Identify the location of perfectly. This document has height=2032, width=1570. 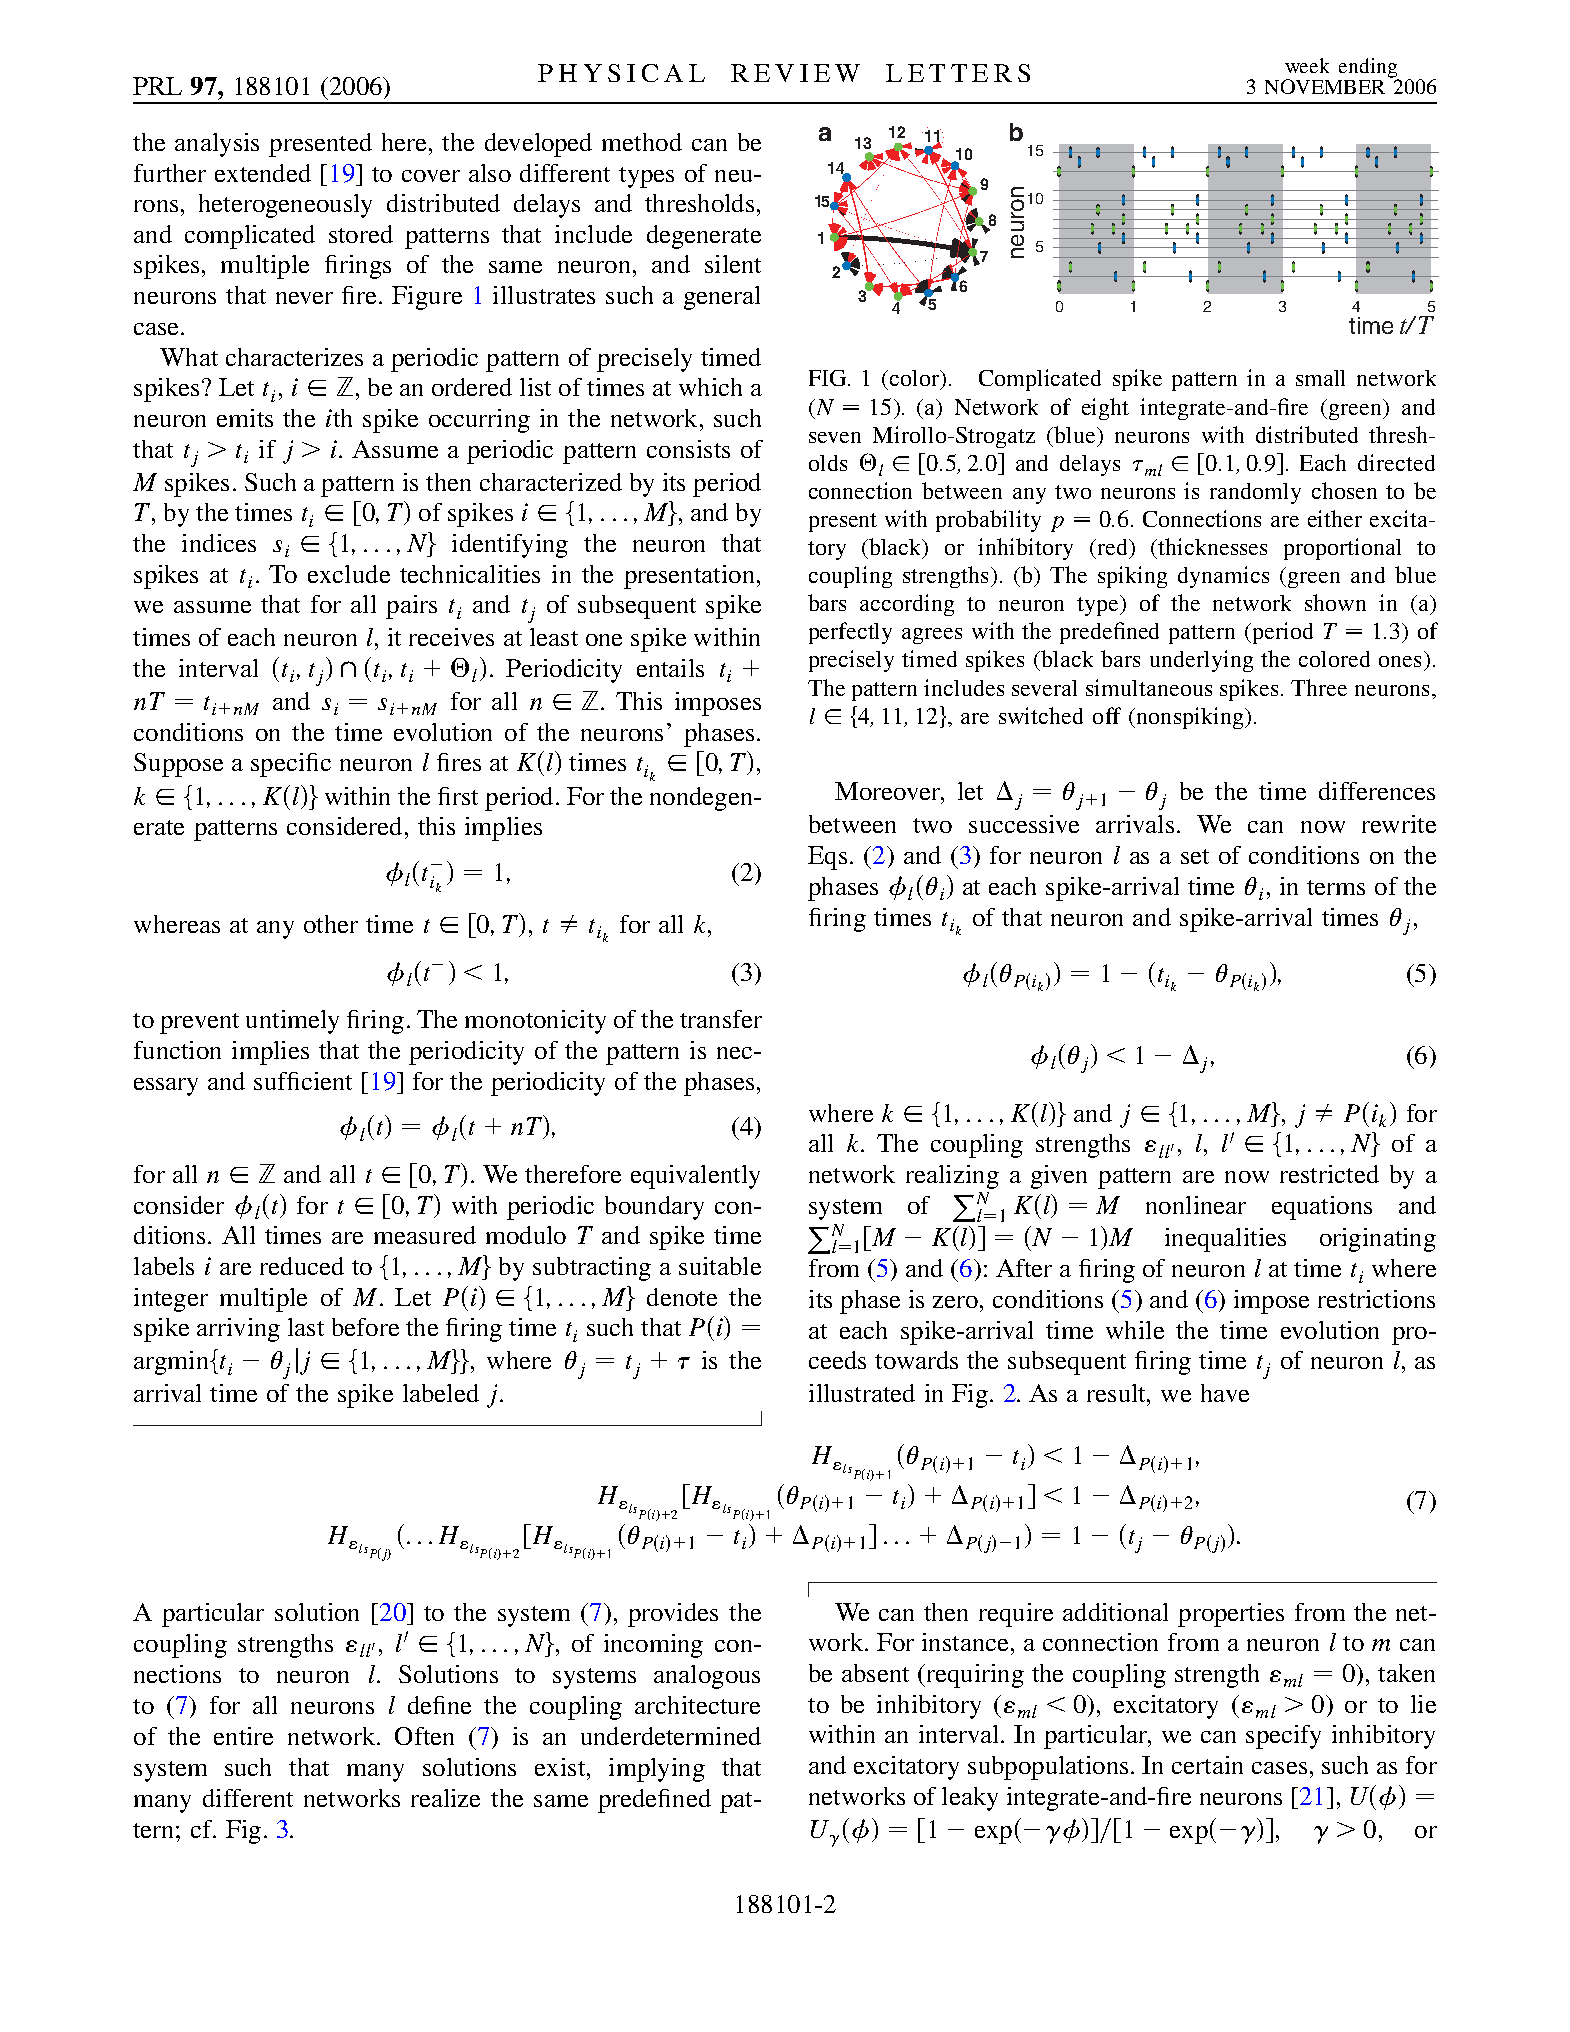
(850, 633).
